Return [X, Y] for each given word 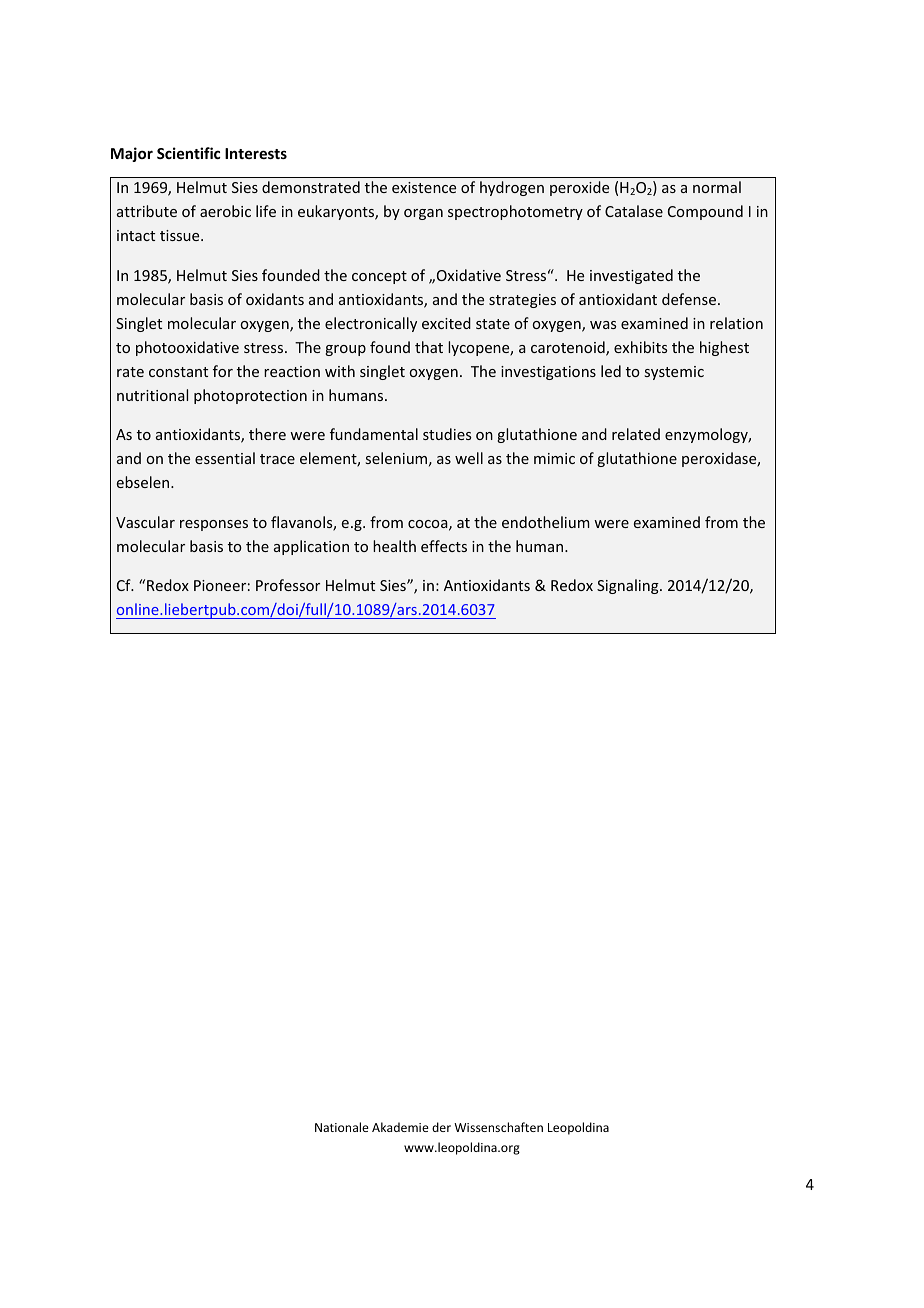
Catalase [634, 211]
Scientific [188, 153]
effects [444, 546]
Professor [288, 585]
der [441, 1127]
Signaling [629, 586]
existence [424, 187]
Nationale [342, 1127]
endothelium [546, 522]
